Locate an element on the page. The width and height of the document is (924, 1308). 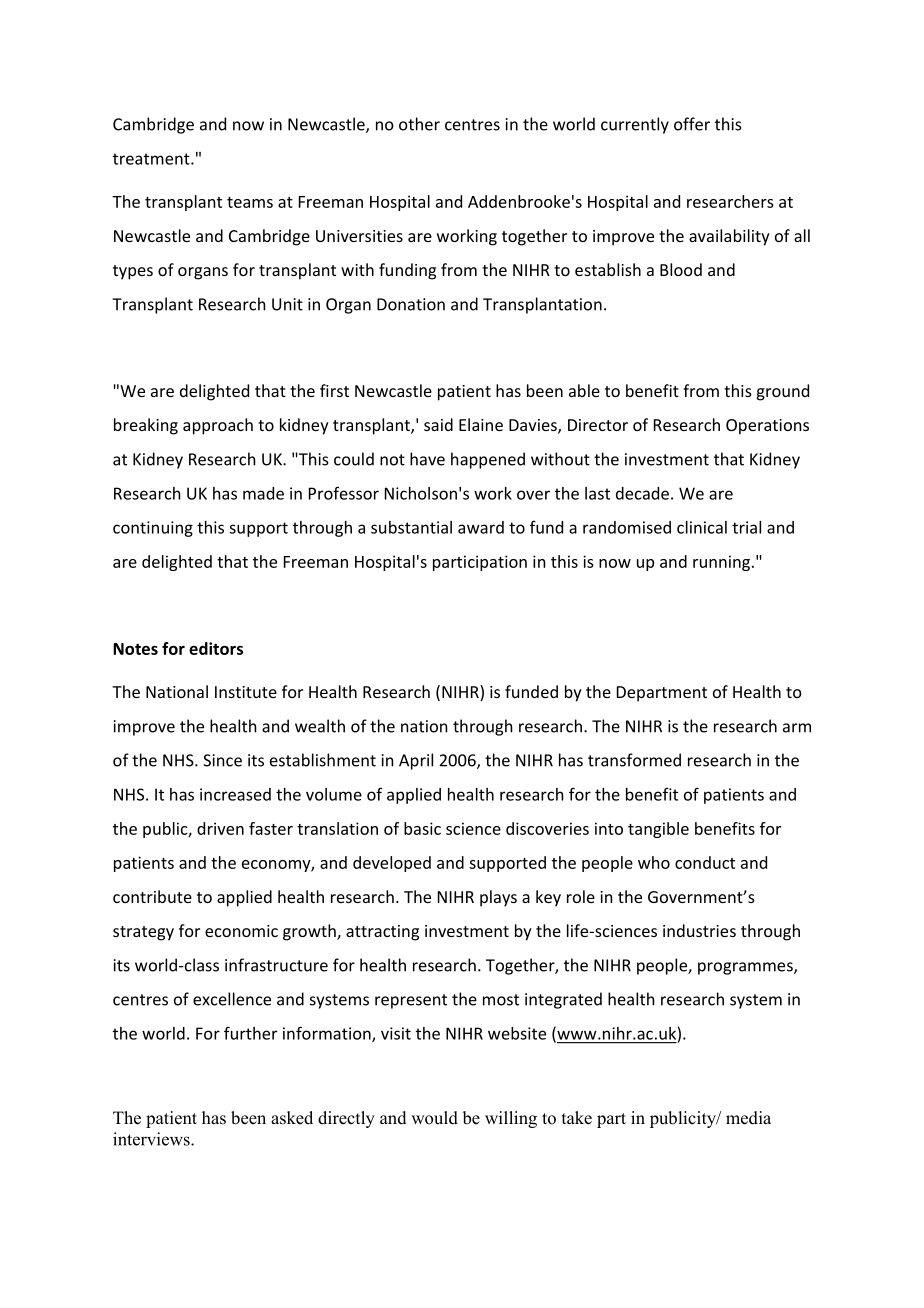
Since is located at coordinates (222, 760).
